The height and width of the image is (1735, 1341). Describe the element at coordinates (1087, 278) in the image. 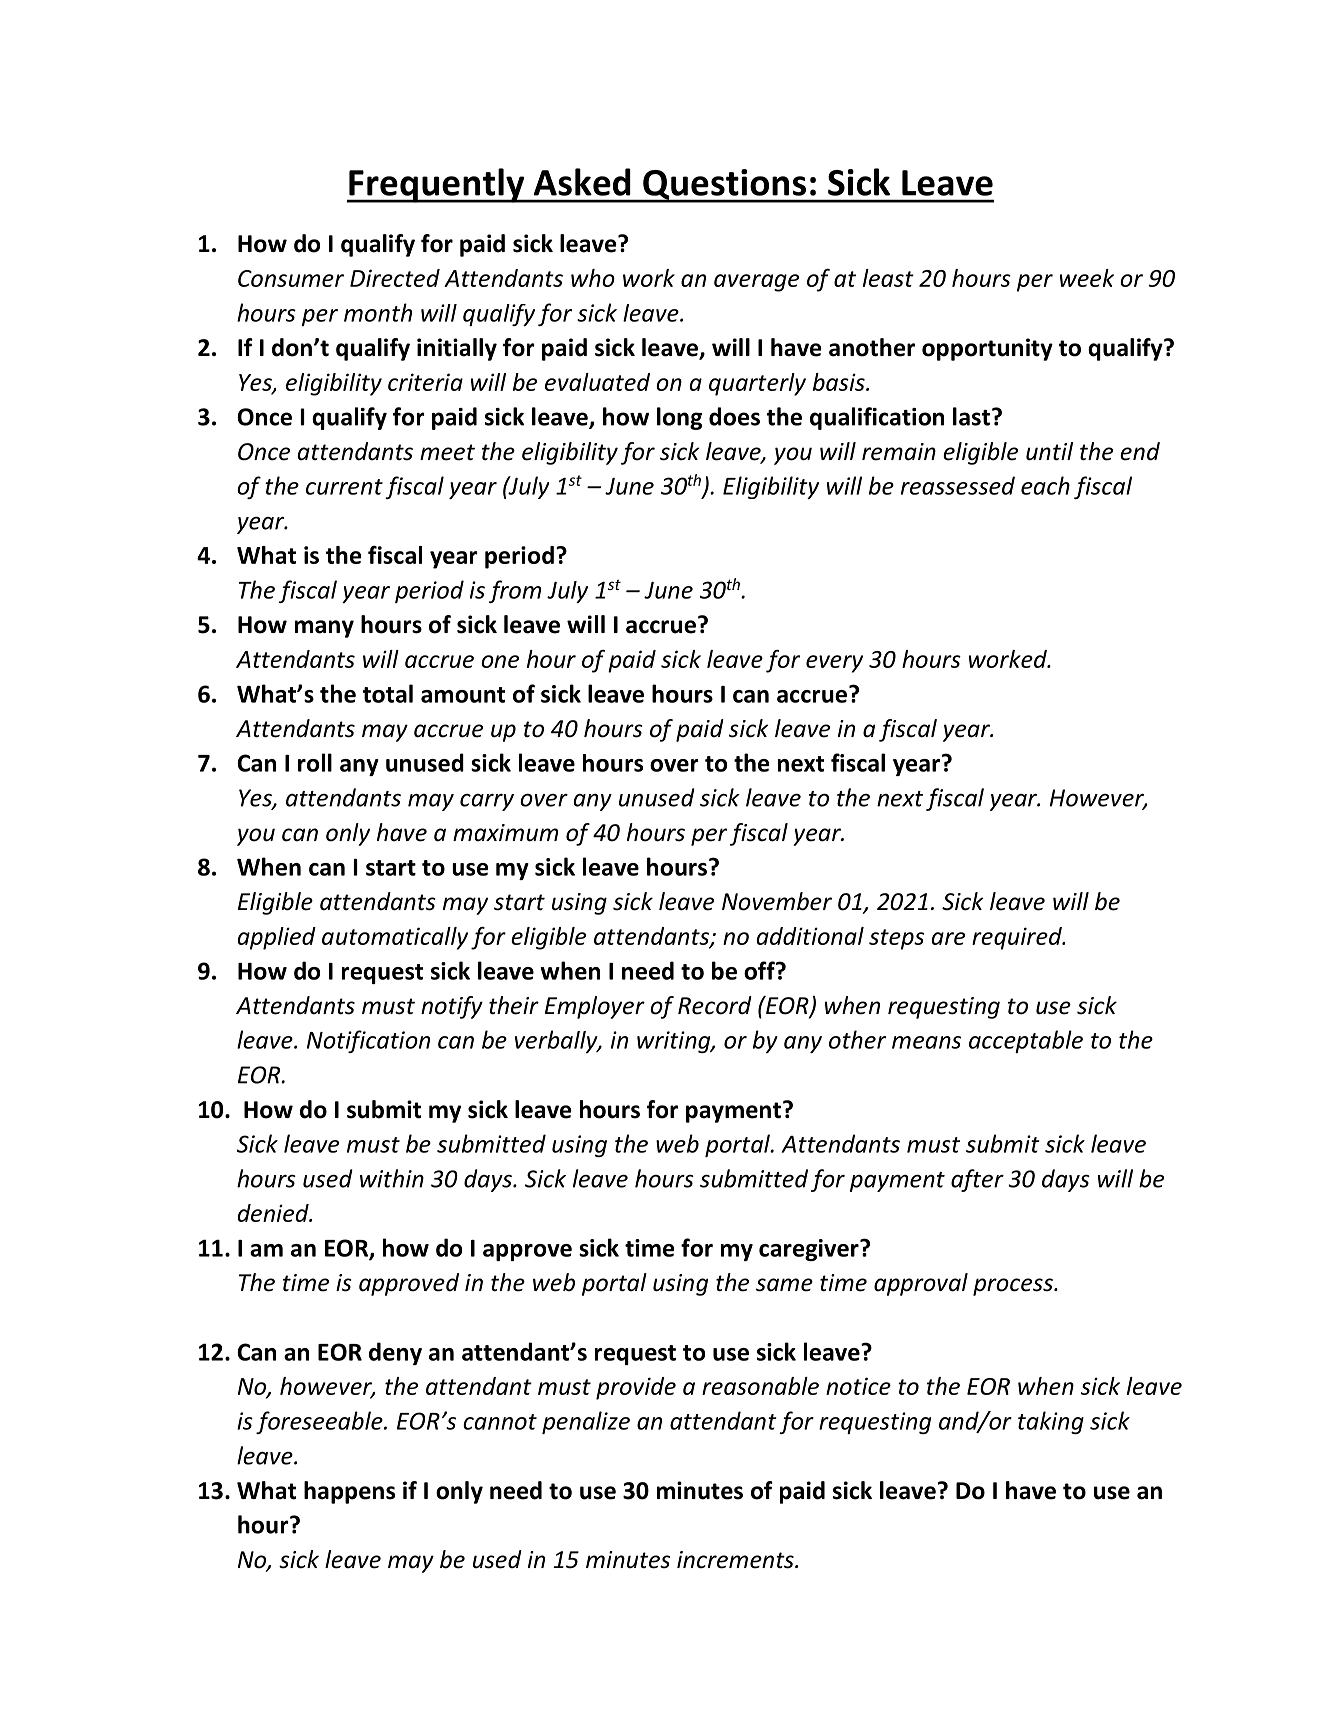

I see `week` at that location.
